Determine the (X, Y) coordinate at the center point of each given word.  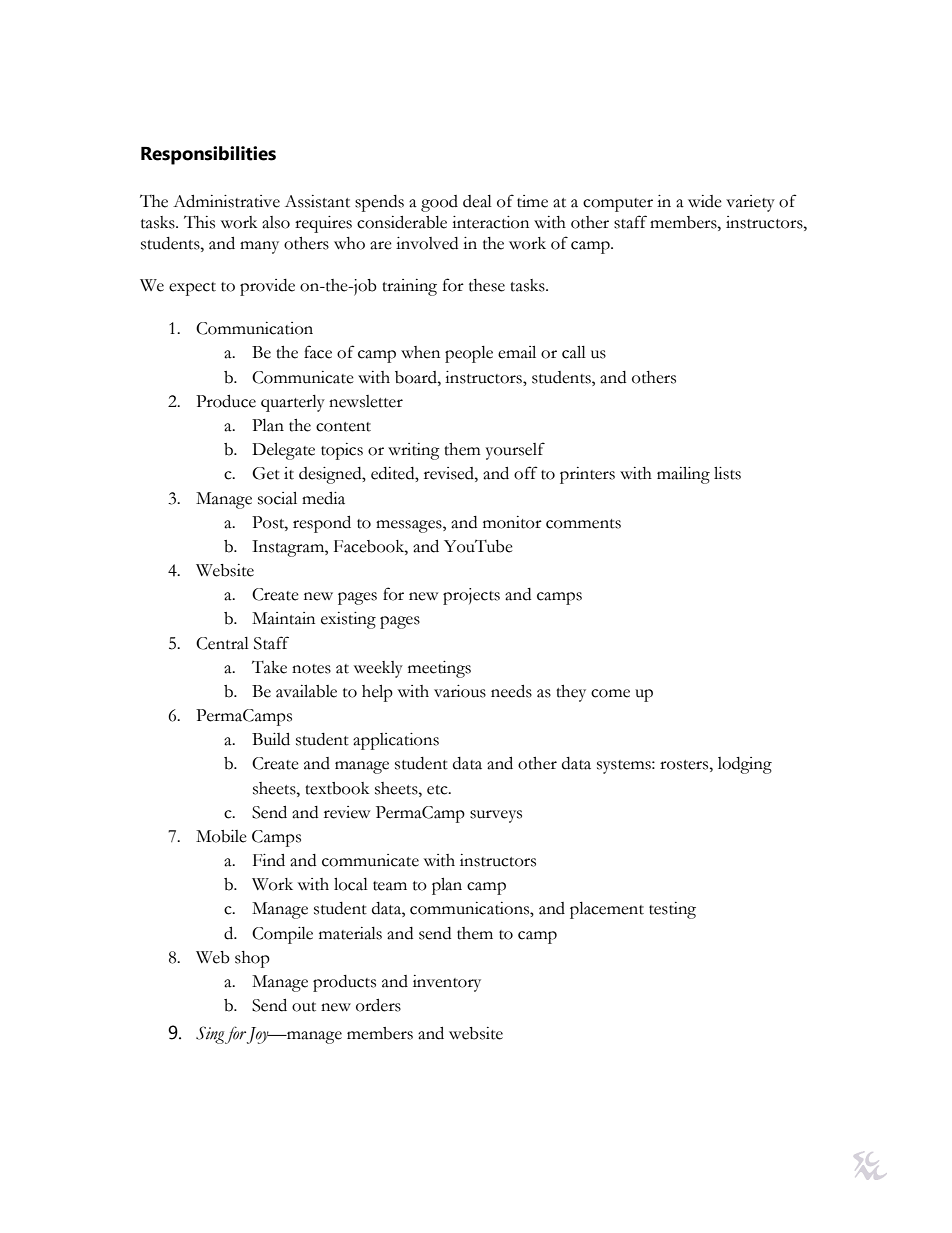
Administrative (226, 201)
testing (672, 910)
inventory (447, 983)
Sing (210, 1035)
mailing (683, 475)
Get (266, 473)
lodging (745, 765)
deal (477, 201)
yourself (515, 451)
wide (705, 201)
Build (271, 739)
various (460, 691)
